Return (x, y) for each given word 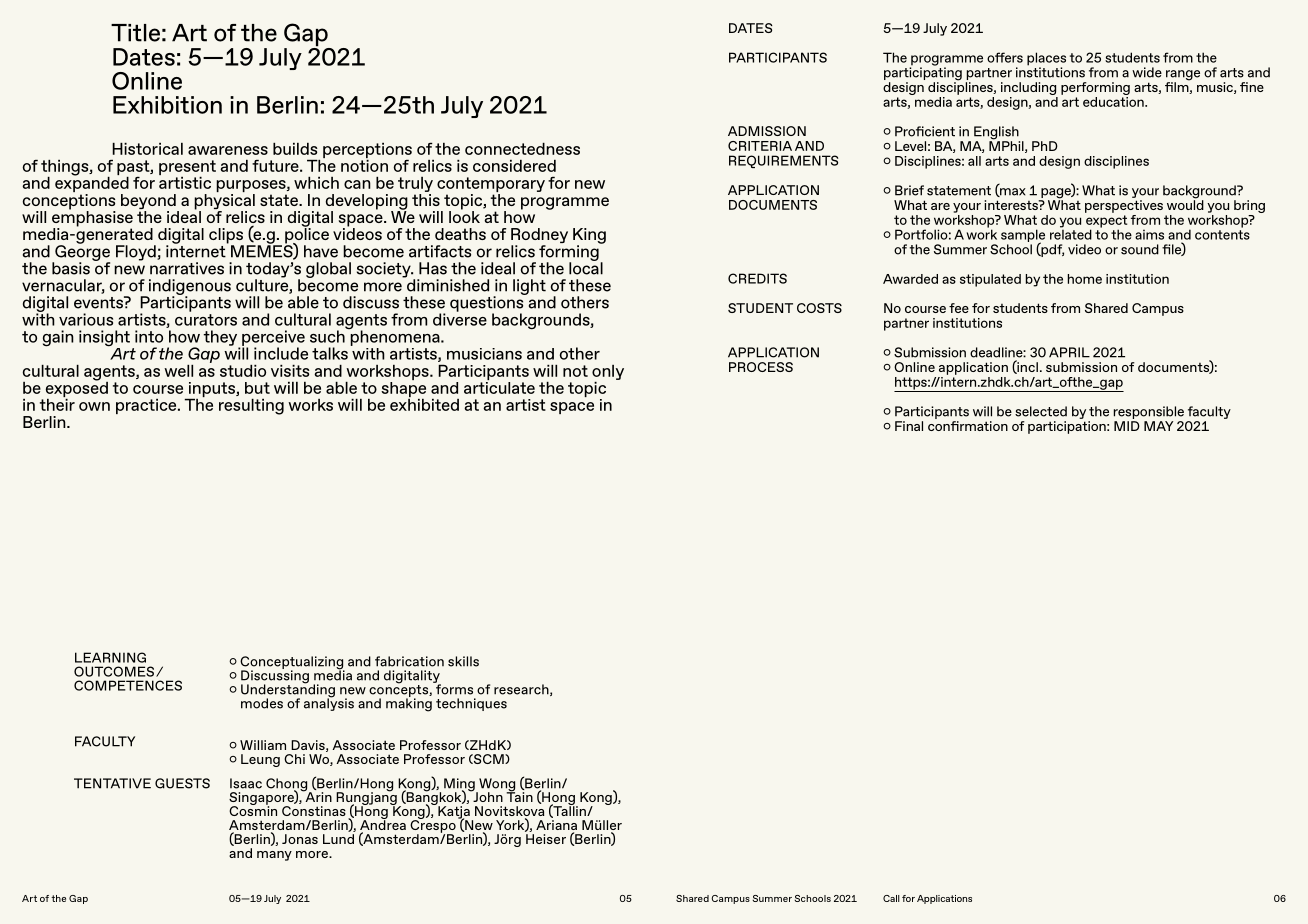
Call (891, 898)
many (274, 856)
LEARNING (110, 657)
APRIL (1069, 352)
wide (1147, 72)
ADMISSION (767, 131)
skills (463, 661)
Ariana (556, 826)
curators (206, 320)
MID (1127, 426)
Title (135, 33)
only (608, 373)
